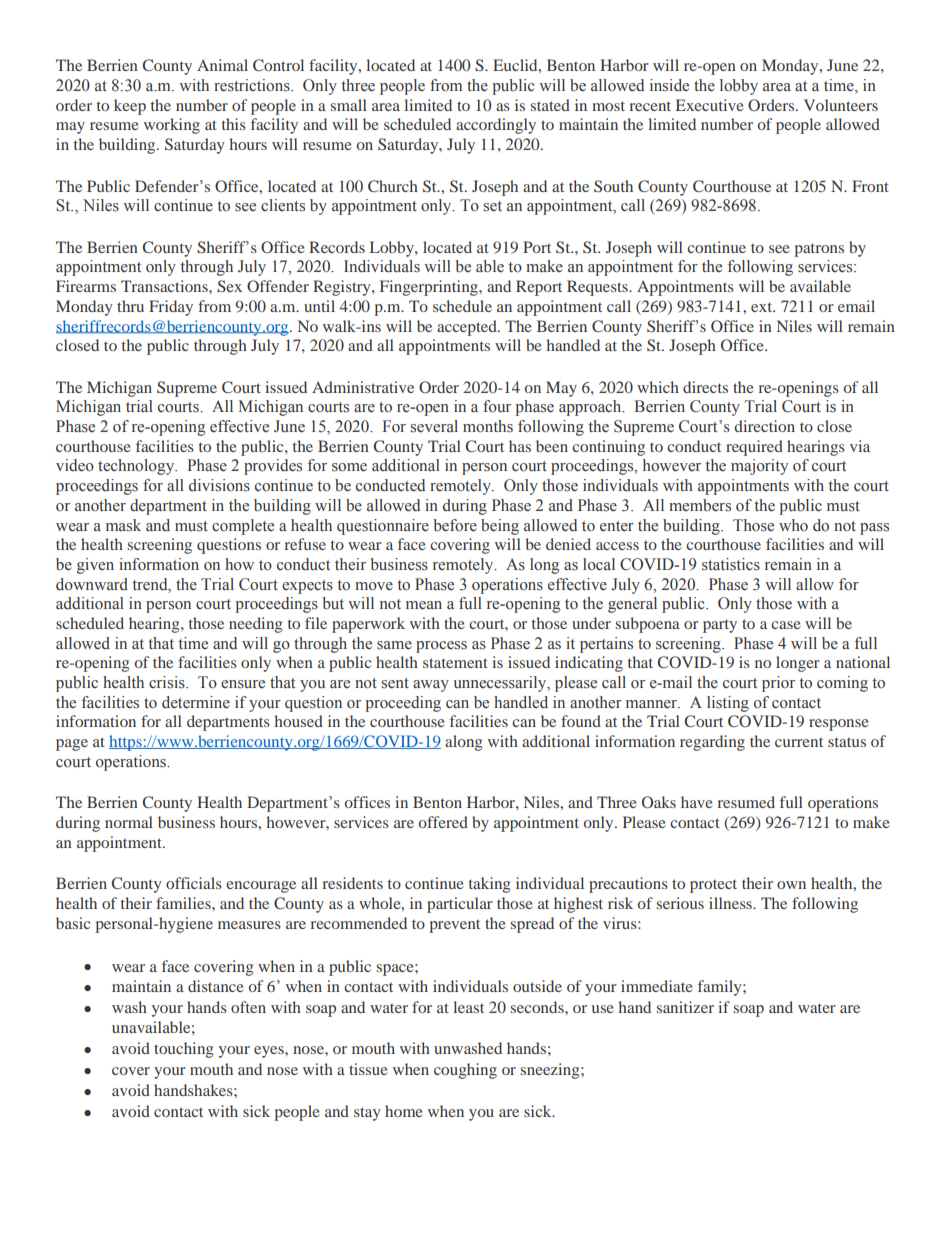 The width and height of the screenshot is (952, 1233). I want to click on mean, so click(424, 605).
